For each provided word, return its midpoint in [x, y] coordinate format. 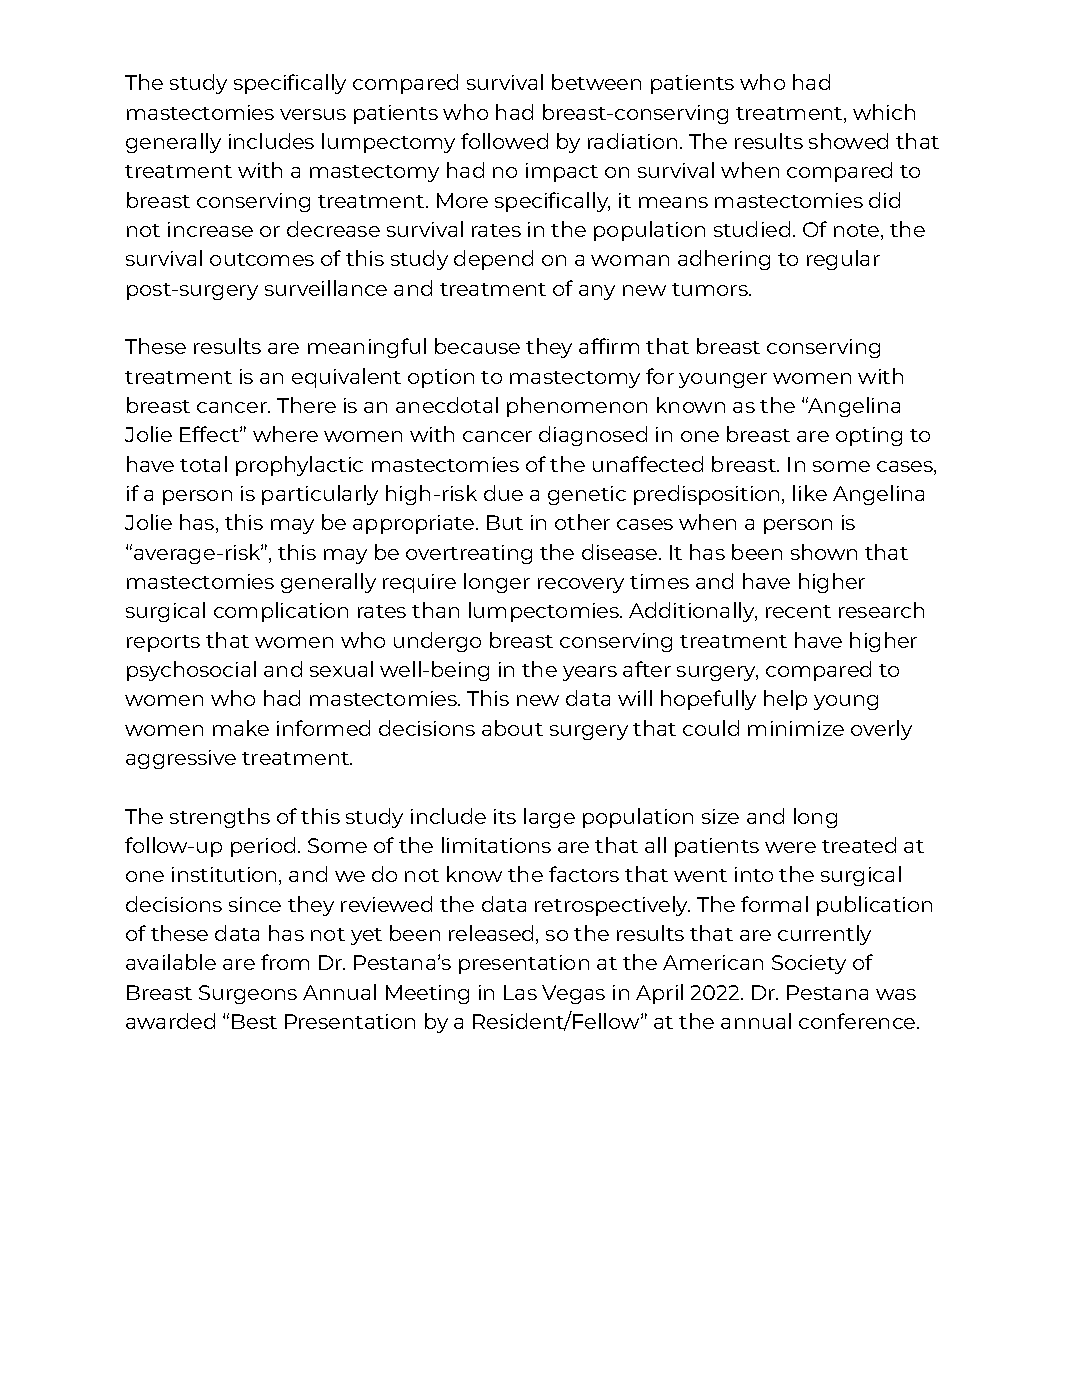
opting [869, 436]
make [241, 728]
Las [520, 992]
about [512, 728]
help [785, 700]
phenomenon [577, 407]
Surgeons [248, 994]
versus [313, 114]
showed [848, 141]
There [306, 405]
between [596, 82]
